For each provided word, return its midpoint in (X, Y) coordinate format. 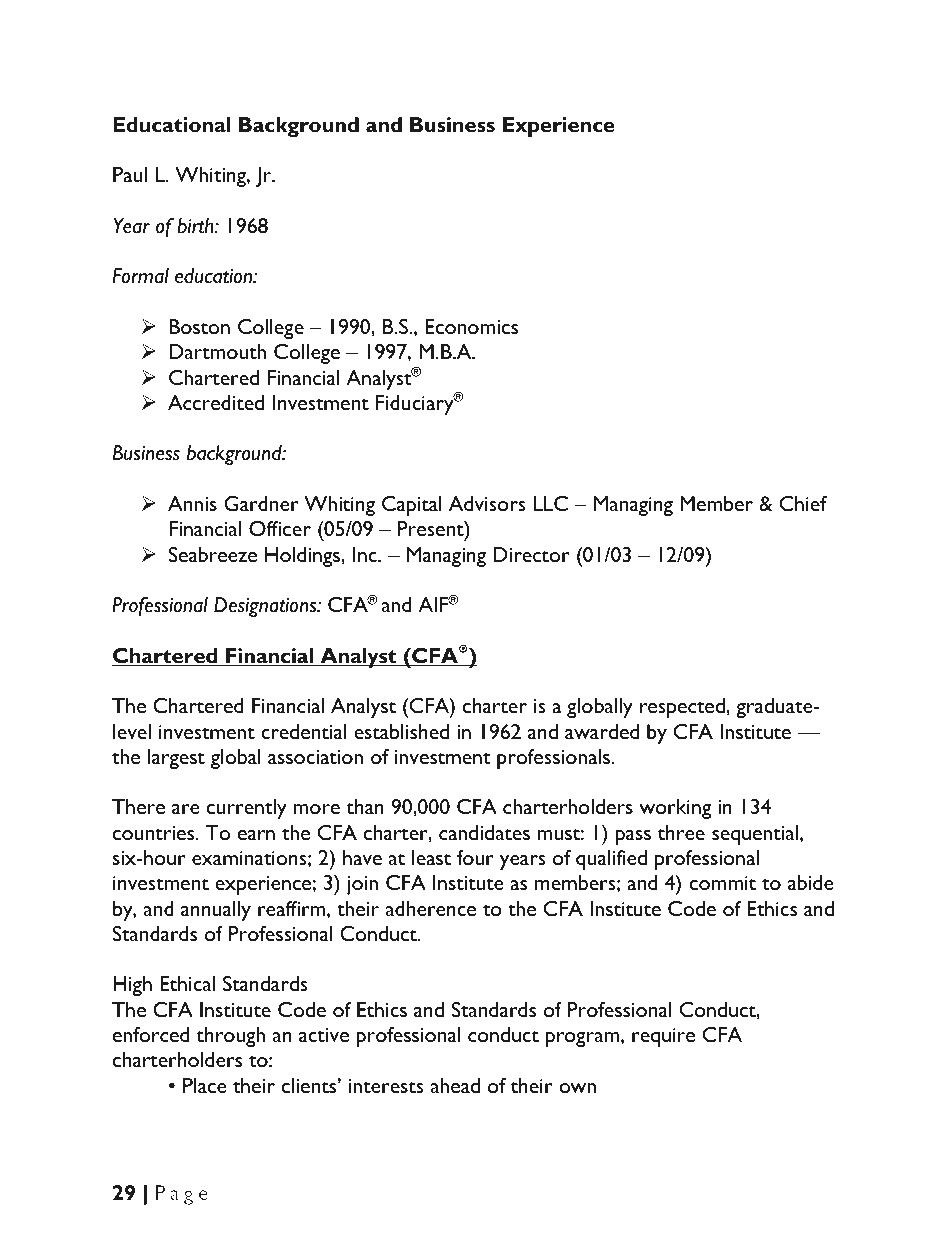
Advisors (487, 503)
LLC (551, 503)
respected (683, 708)
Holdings (303, 557)
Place (205, 1085)
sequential (755, 835)
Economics (471, 326)
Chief (803, 503)
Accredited (216, 402)
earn (256, 835)
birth (196, 226)
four (475, 857)
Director (531, 554)
